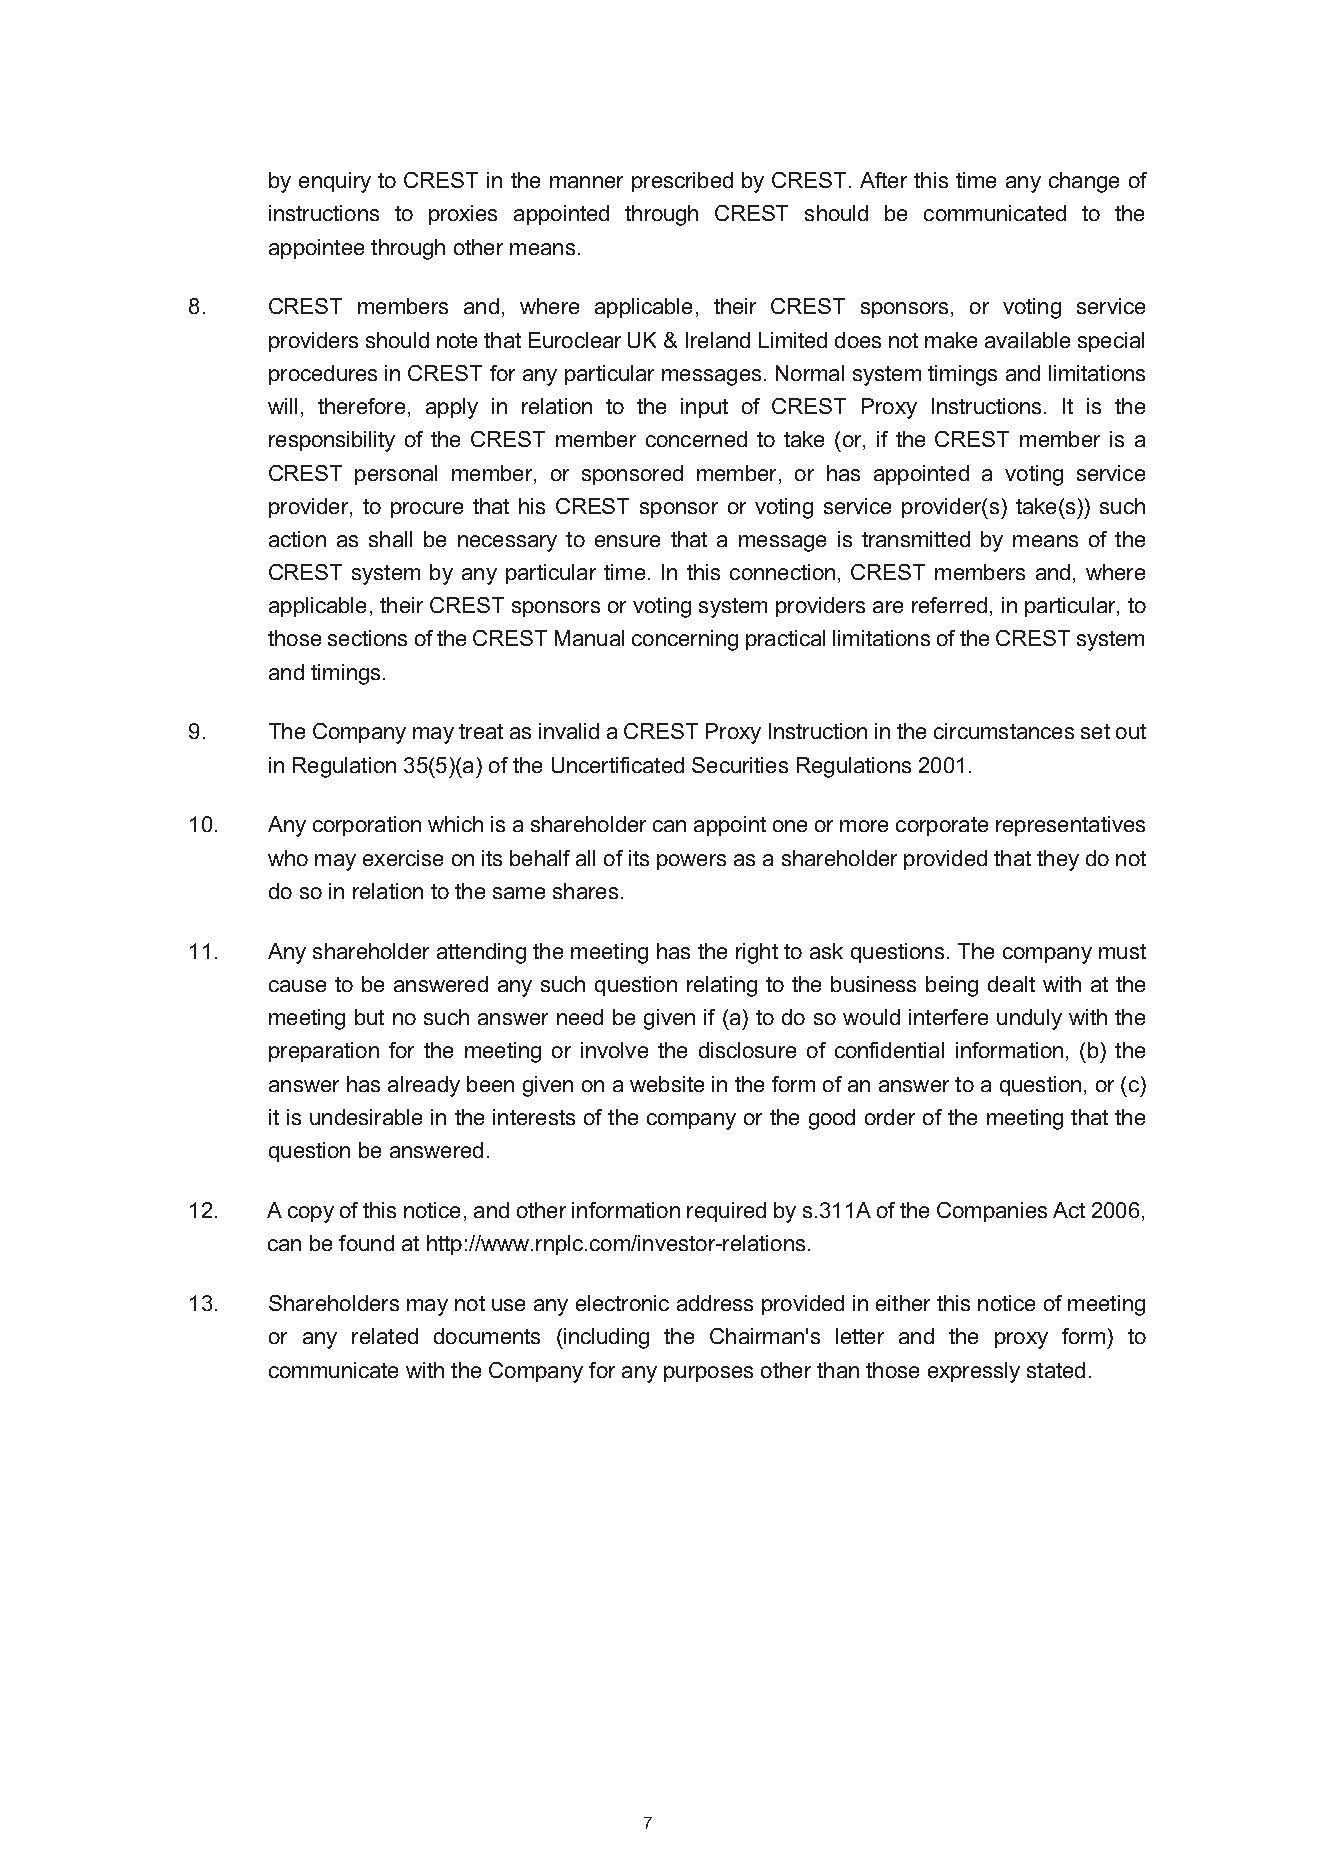 Image resolution: width=1318 pixels, height=1865 pixels. Describe the element at coordinates (667, 1084) in the image. I see `website` at that location.
